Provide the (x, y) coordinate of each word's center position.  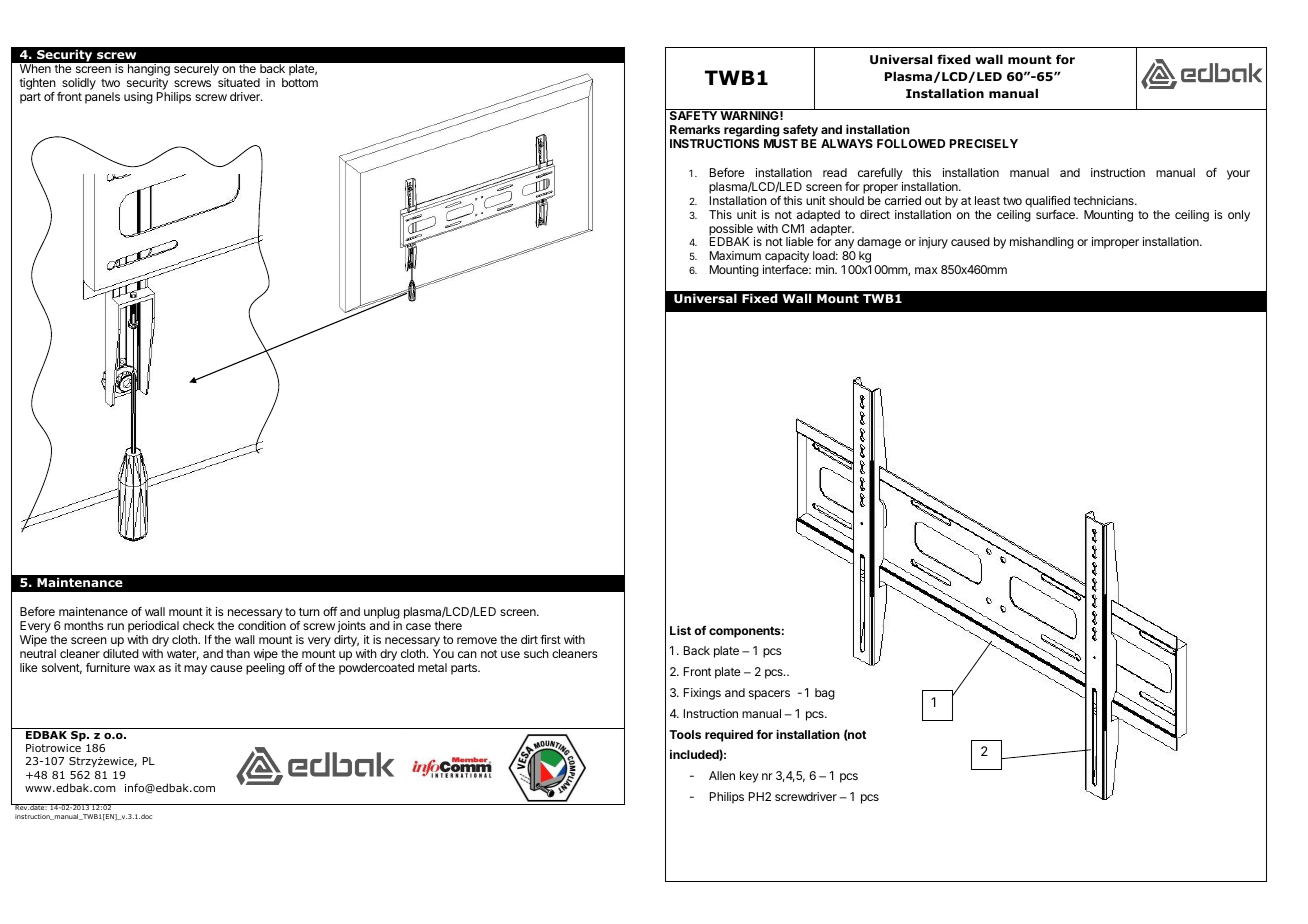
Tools (685, 734)
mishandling (1042, 243)
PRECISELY (984, 143)
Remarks (695, 129)
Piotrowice (53, 748)
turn (309, 612)
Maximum (735, 255)
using (138, 98)
